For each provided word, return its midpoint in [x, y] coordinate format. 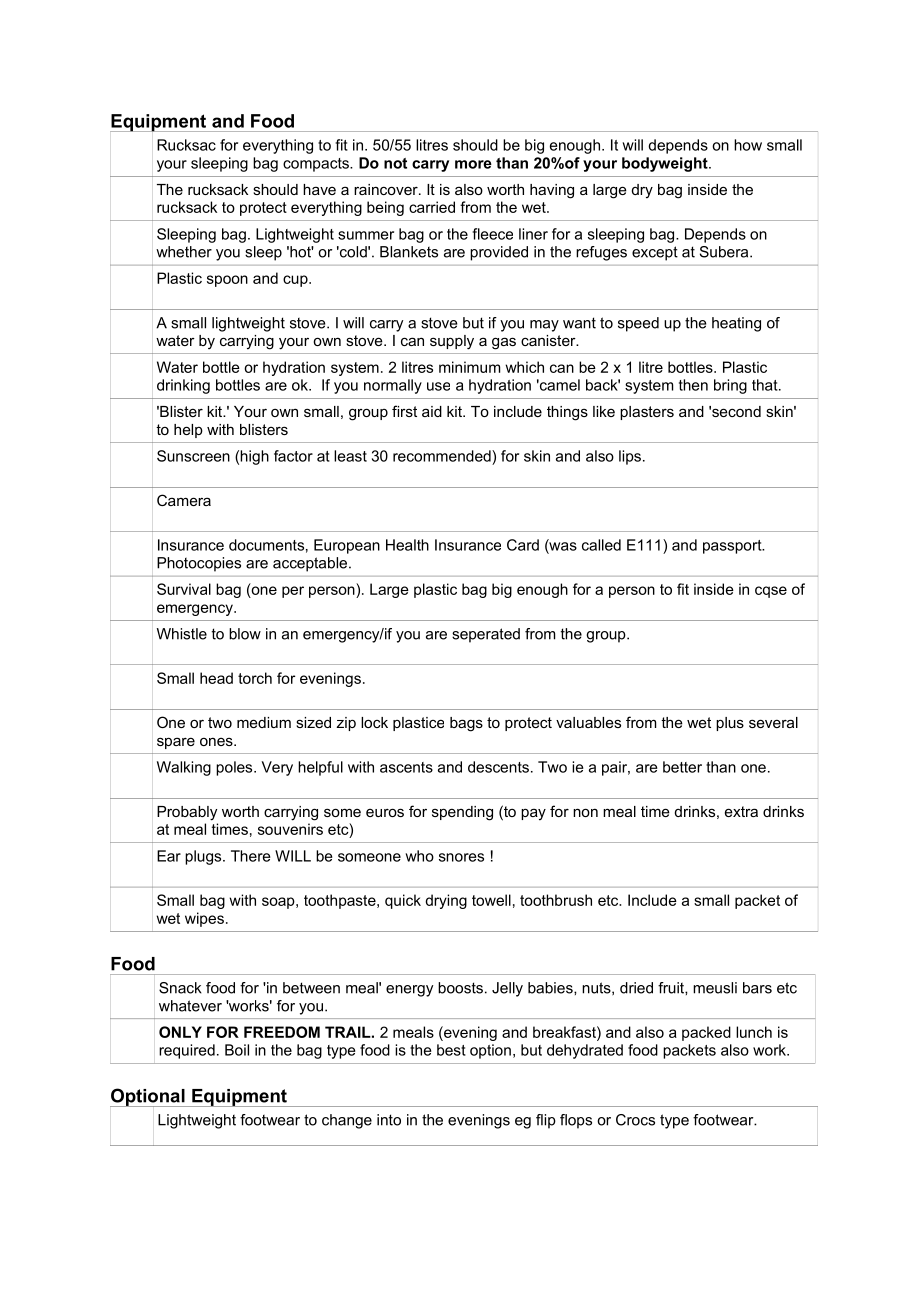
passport [733, 547]
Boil [237, 1050]
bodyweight [666, 164]
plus [730, 724]
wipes [204, 919]
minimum [469, 367]
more [473, 164]
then [693, 385]
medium [264, 722]
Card [523, 545]
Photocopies [199, 564]
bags [466, 724]
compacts [317, 165]
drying [446, 901]
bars [757, 988]
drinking [183, 386]
